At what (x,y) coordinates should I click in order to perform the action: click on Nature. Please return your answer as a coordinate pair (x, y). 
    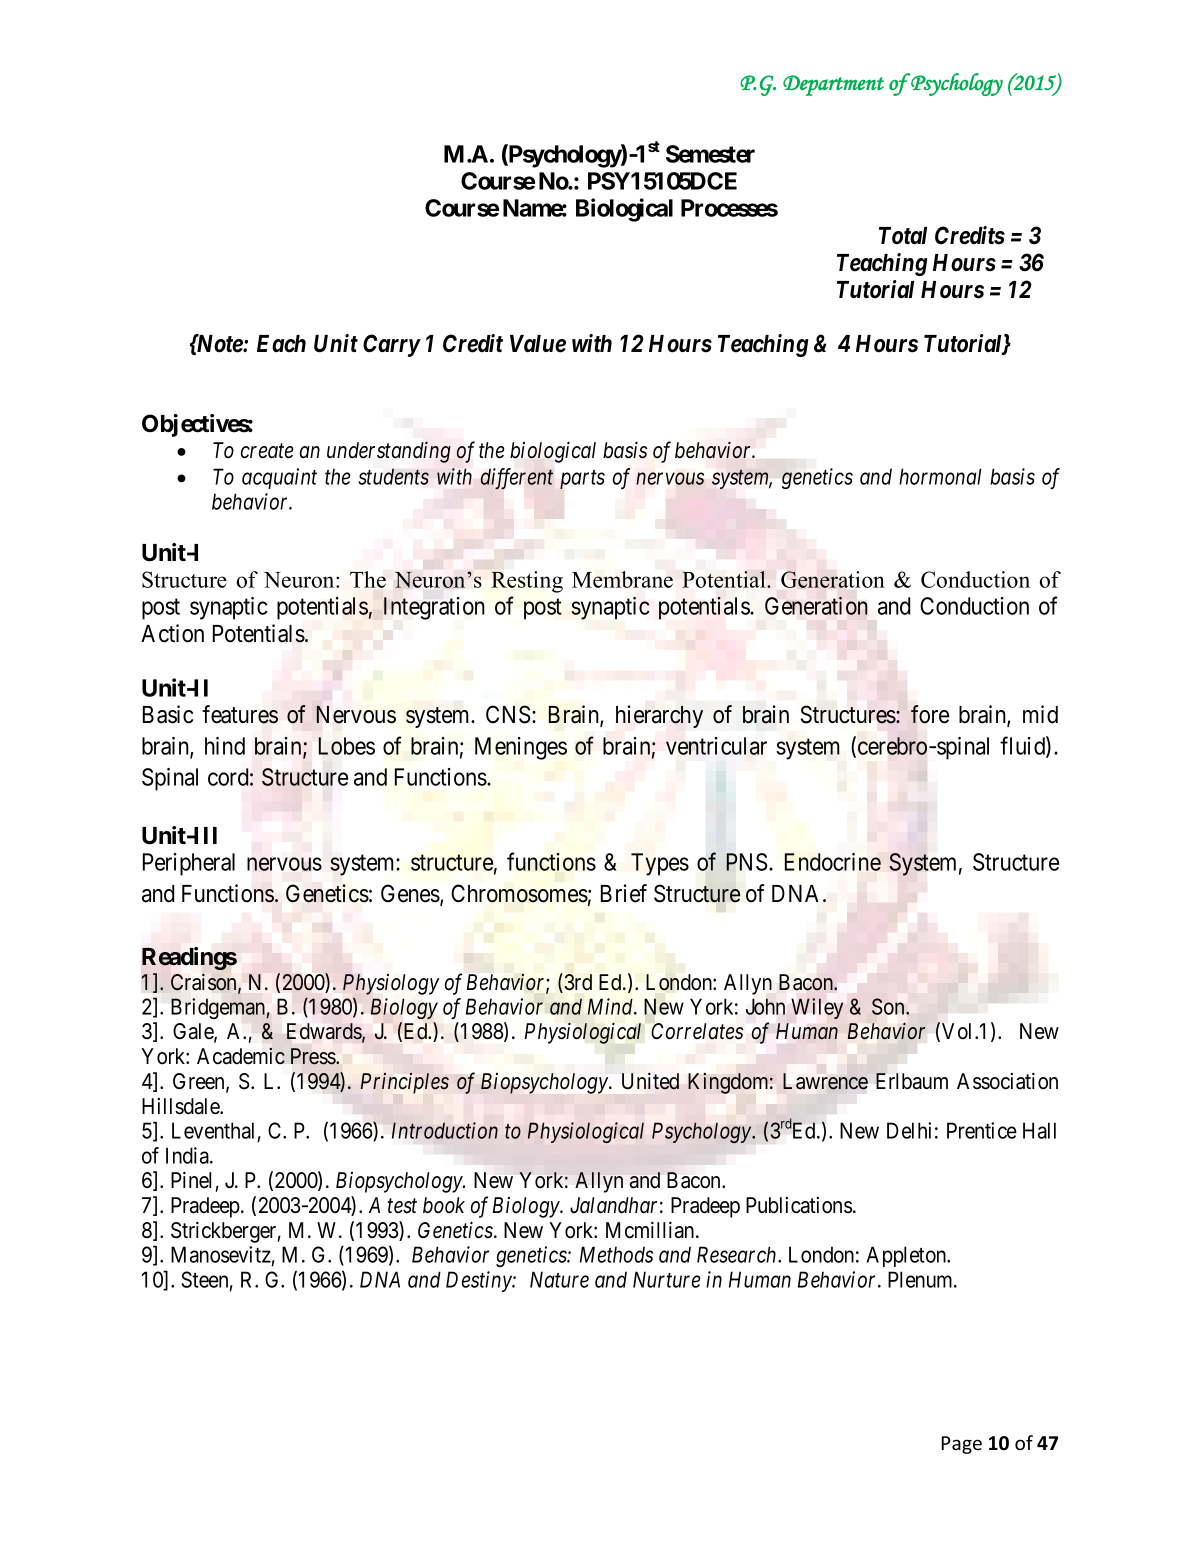
    Looking at the image, I should click on (559, 1279).
